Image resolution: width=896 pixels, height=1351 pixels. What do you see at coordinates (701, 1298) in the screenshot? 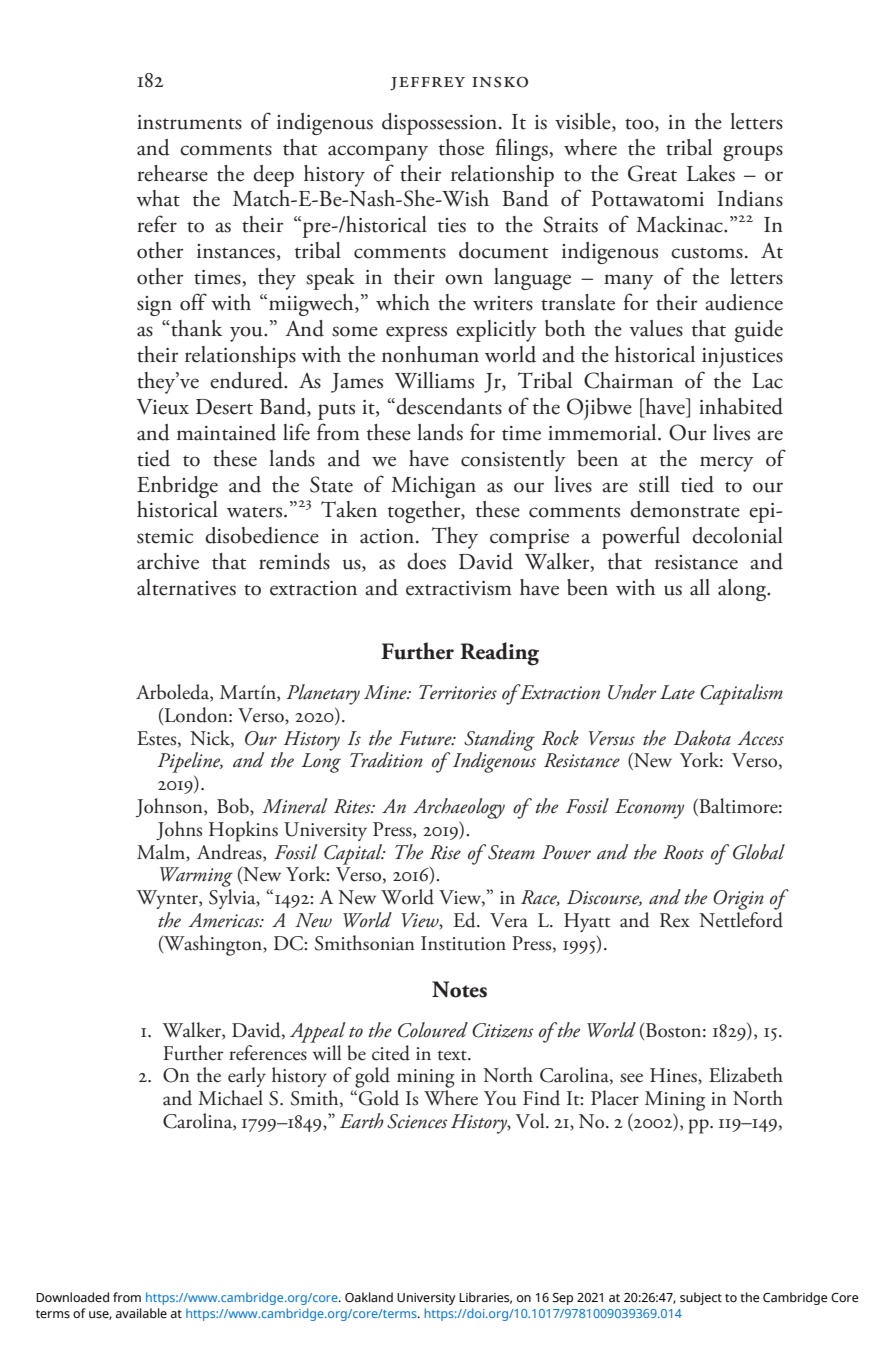
I see `subject` at bounding box center [701, 1298].
